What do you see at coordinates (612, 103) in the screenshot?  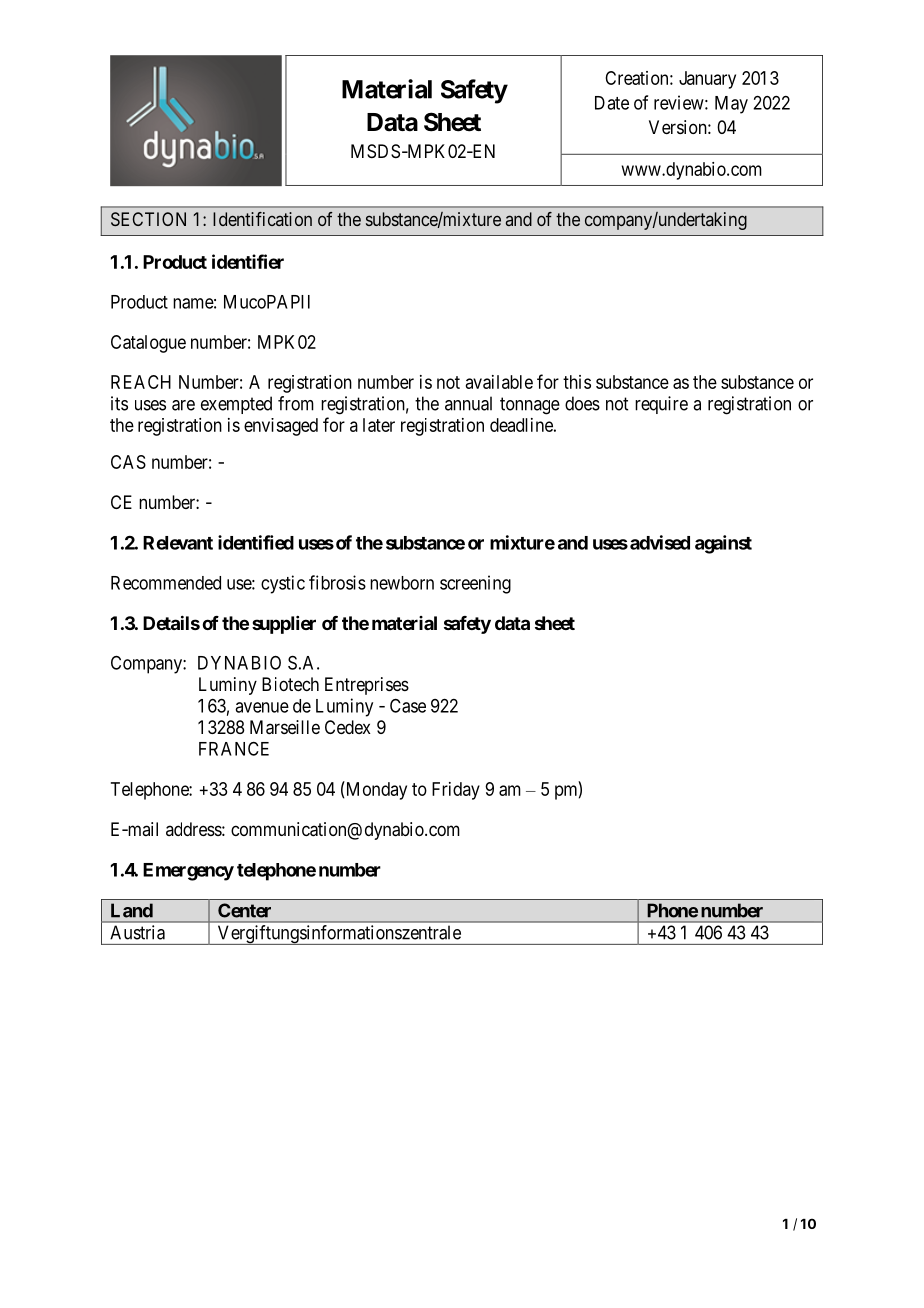 I see `Date` at bounding box center [612, 103].
